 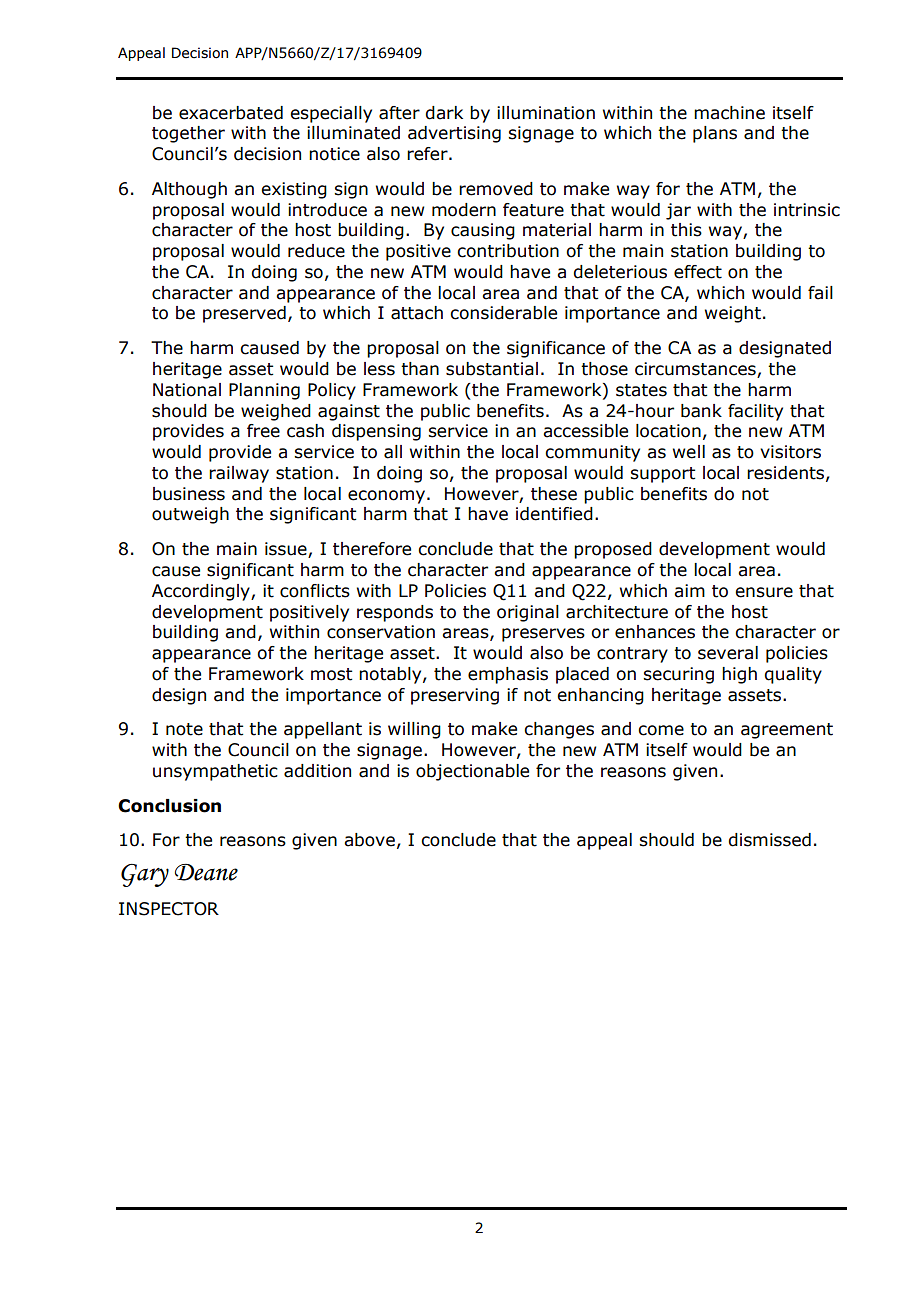 What do you see at coordinates (733, 314) in the image?
I see `weight` at bounding box center [733, 314].
